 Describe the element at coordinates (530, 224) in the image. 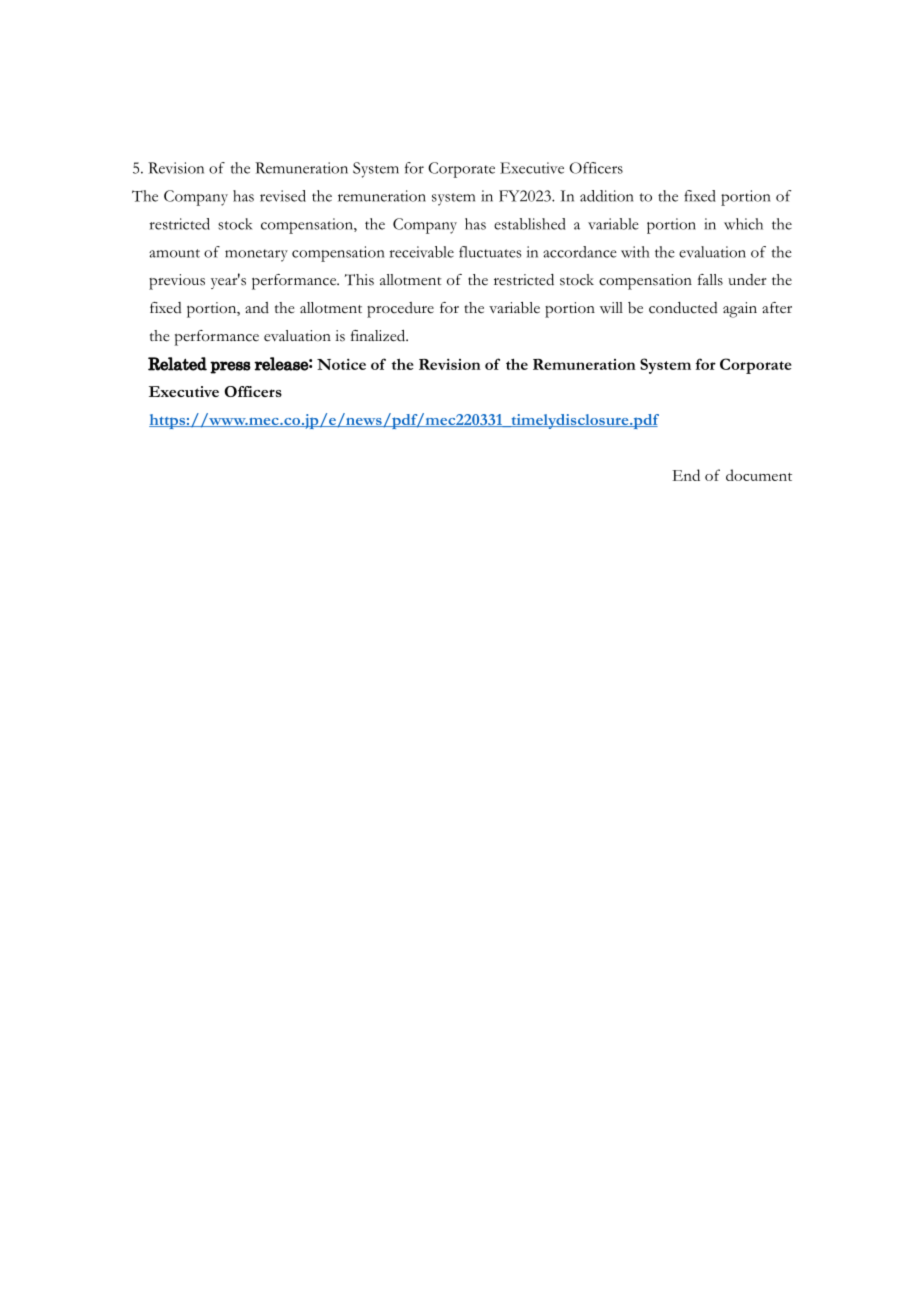

I see `established` at that location.
